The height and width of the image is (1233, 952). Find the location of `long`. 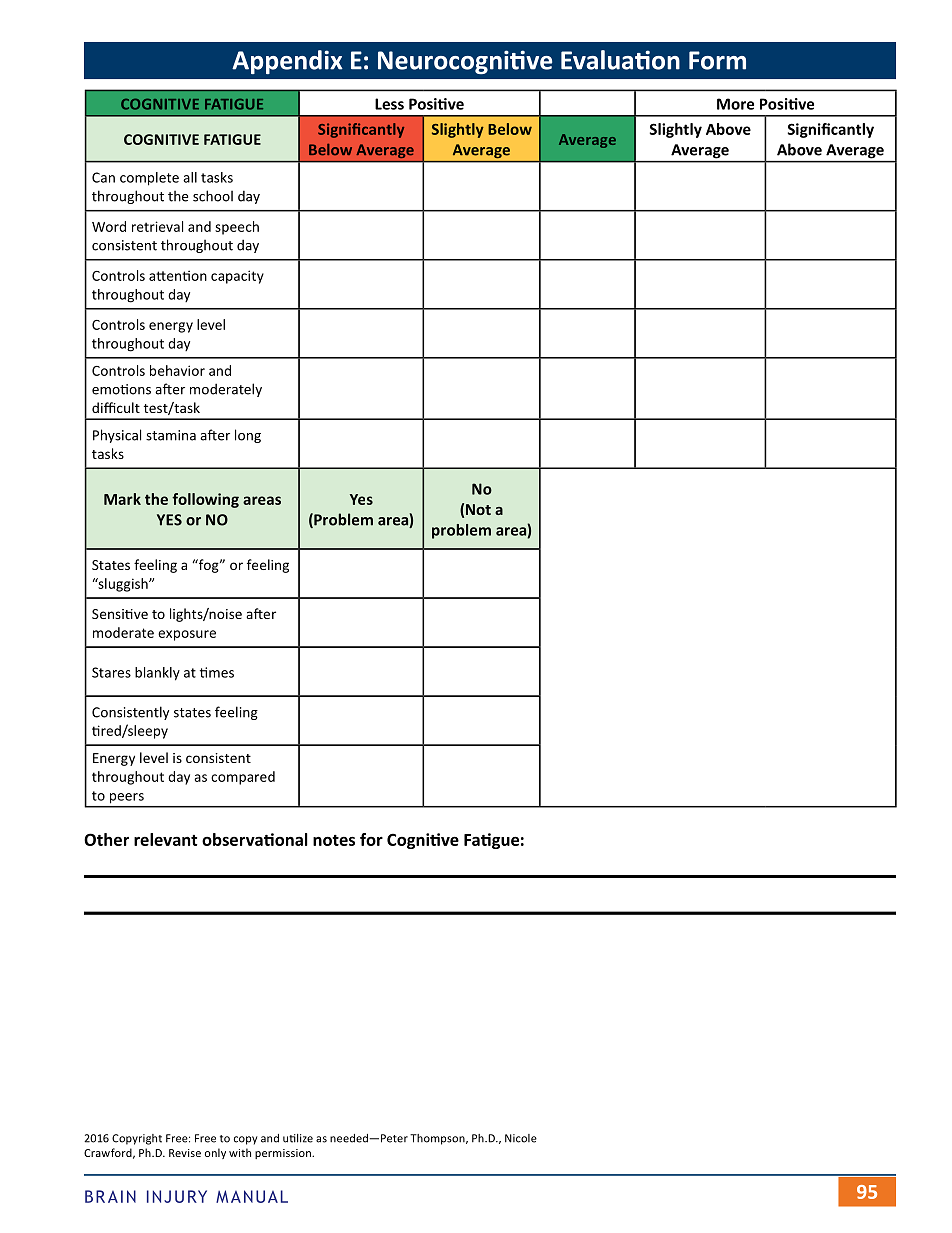

long is located at coordinates (248, 436).
